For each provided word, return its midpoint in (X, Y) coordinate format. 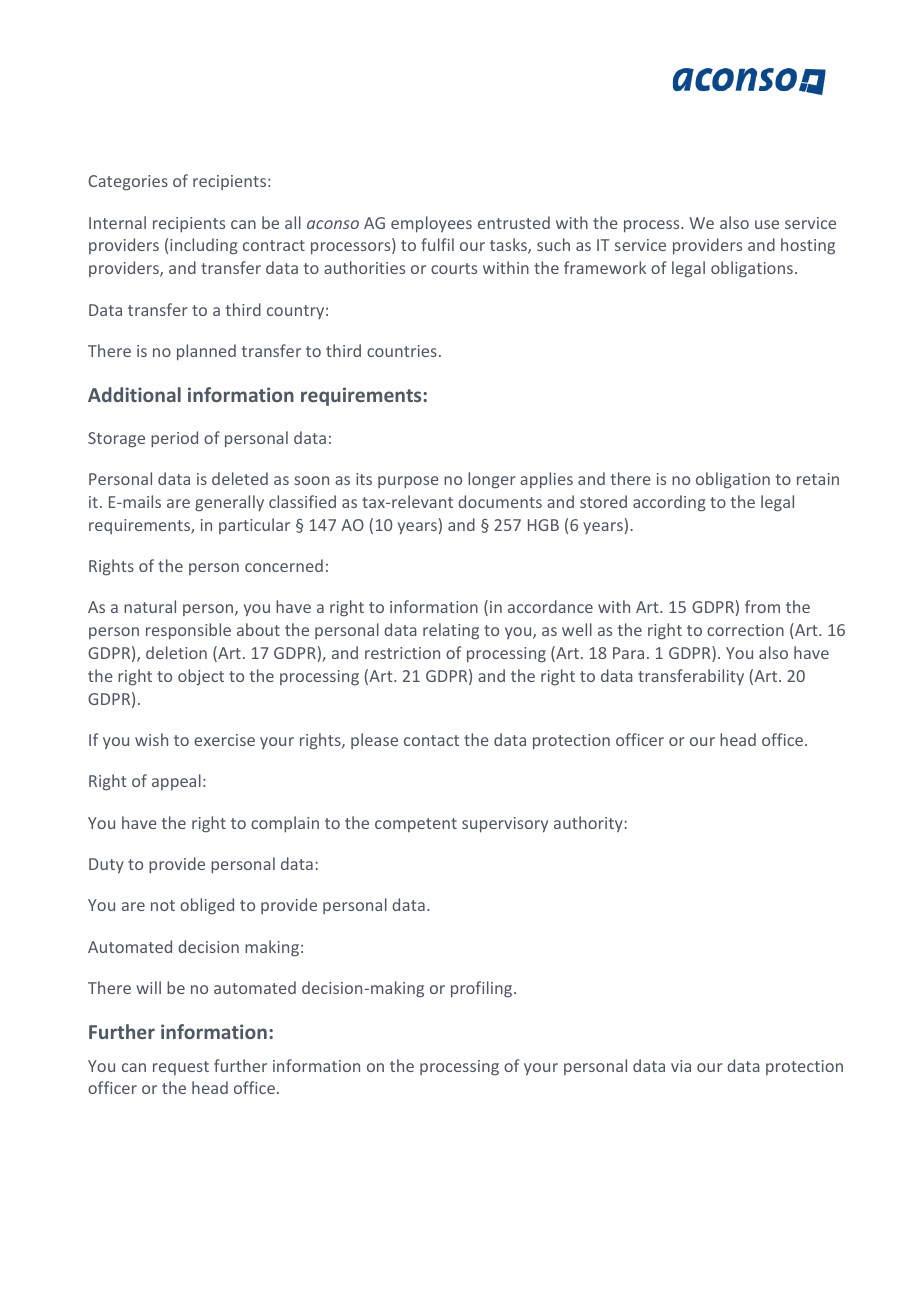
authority (588, 824)
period (174, 439)
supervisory (505, 825)
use (767, 224)
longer (492, 480)
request (181, 1068)
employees (431, 224)
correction (745, 630)
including (204, 246)
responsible (188, 631)
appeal (176, 782)
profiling (483, 989)
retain (818, 479)
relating (451, 631)
